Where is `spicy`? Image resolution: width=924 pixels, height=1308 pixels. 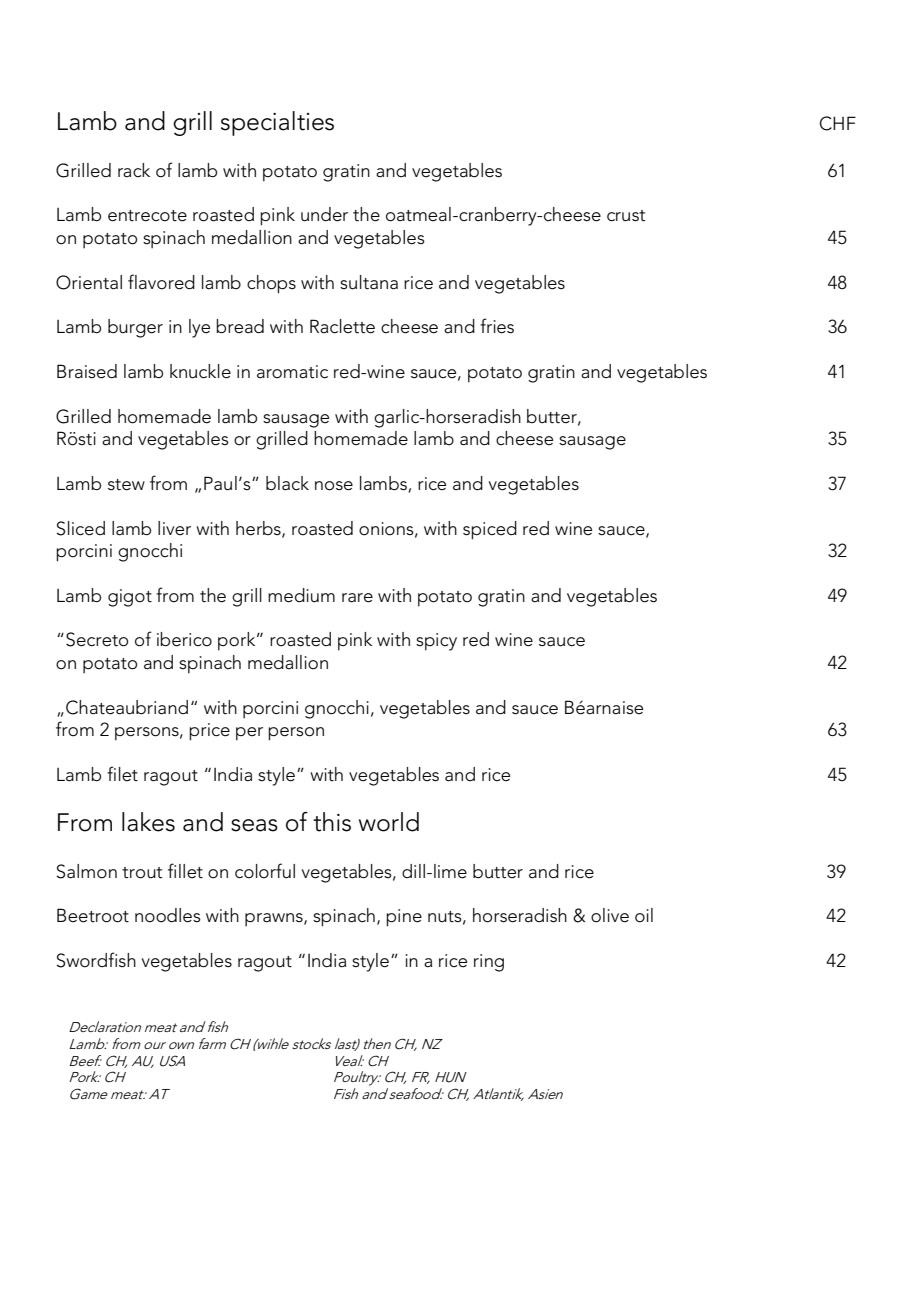 spicy is located at coordinates (436, 642).
